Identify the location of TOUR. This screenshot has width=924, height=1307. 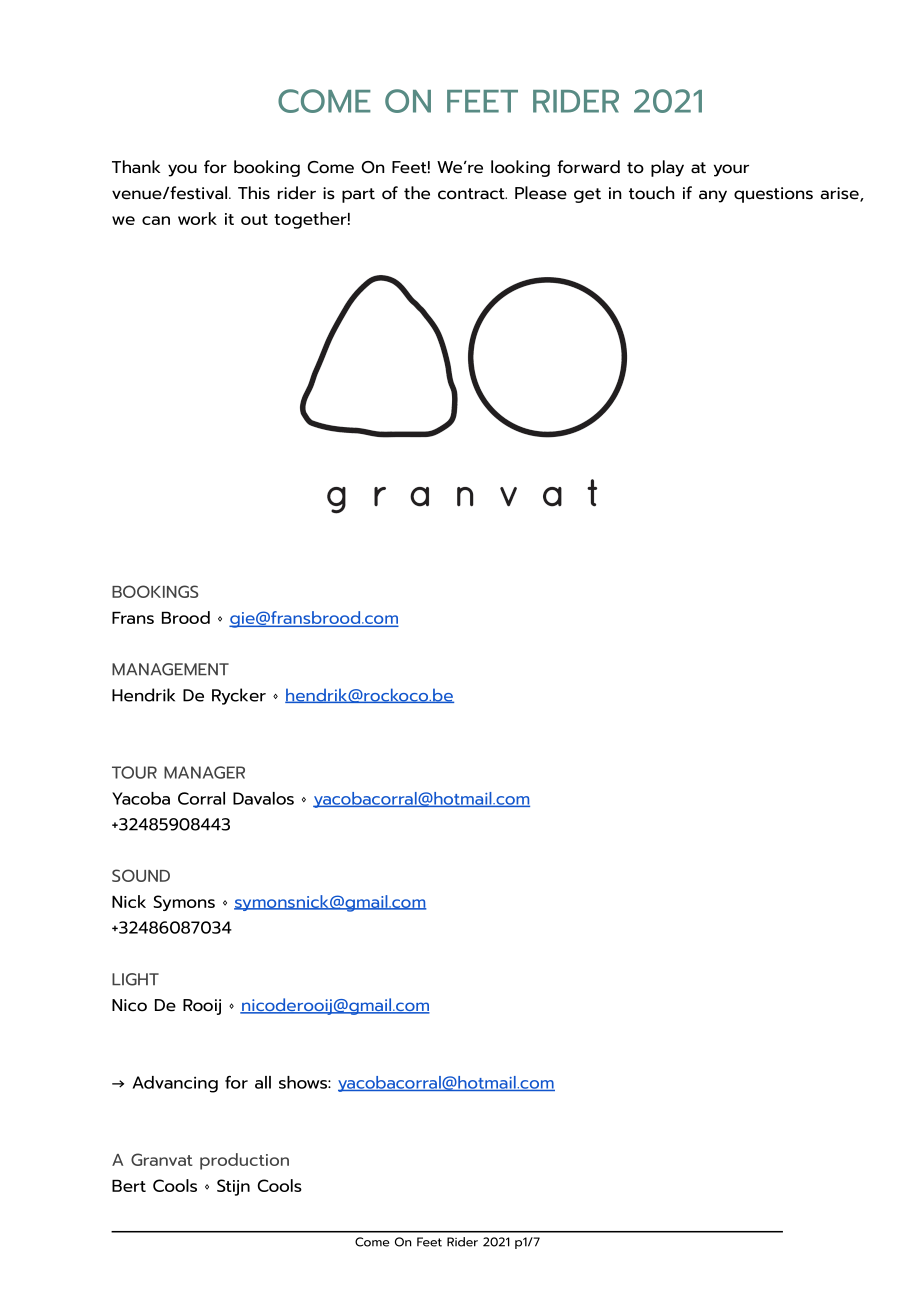
(134, 772).
